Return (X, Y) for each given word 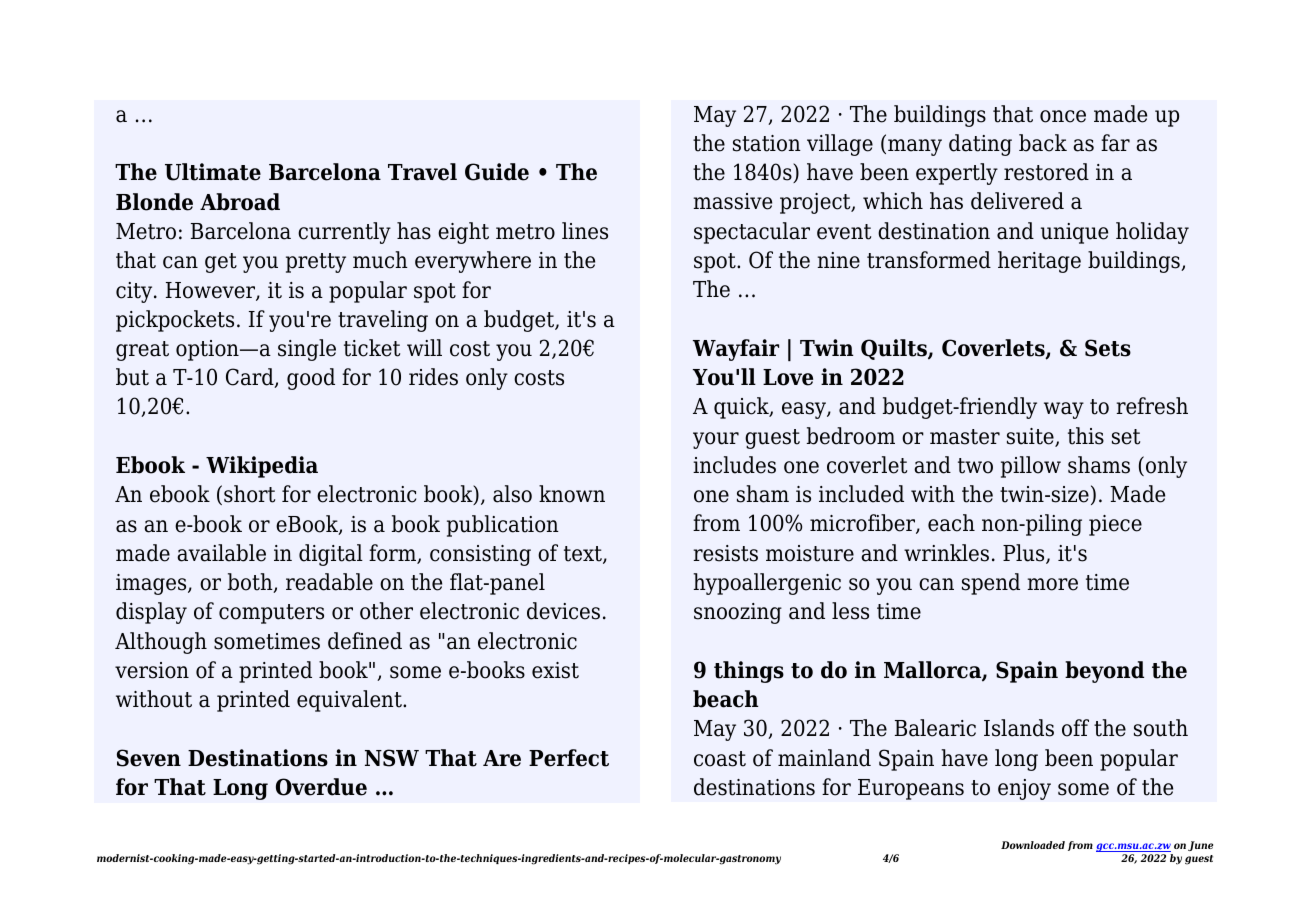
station (767, 143)
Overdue (321, 787)
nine (838, 260)
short (249, 494)
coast (720, 759)
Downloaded (1033, 845)
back (1043, 143)
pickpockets (175, 321)
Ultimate (213, 172)
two (975, 466)
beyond (1104, 672)
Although (161, 643)
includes (734, 465)
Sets (1108, 348)
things (749, 672)
